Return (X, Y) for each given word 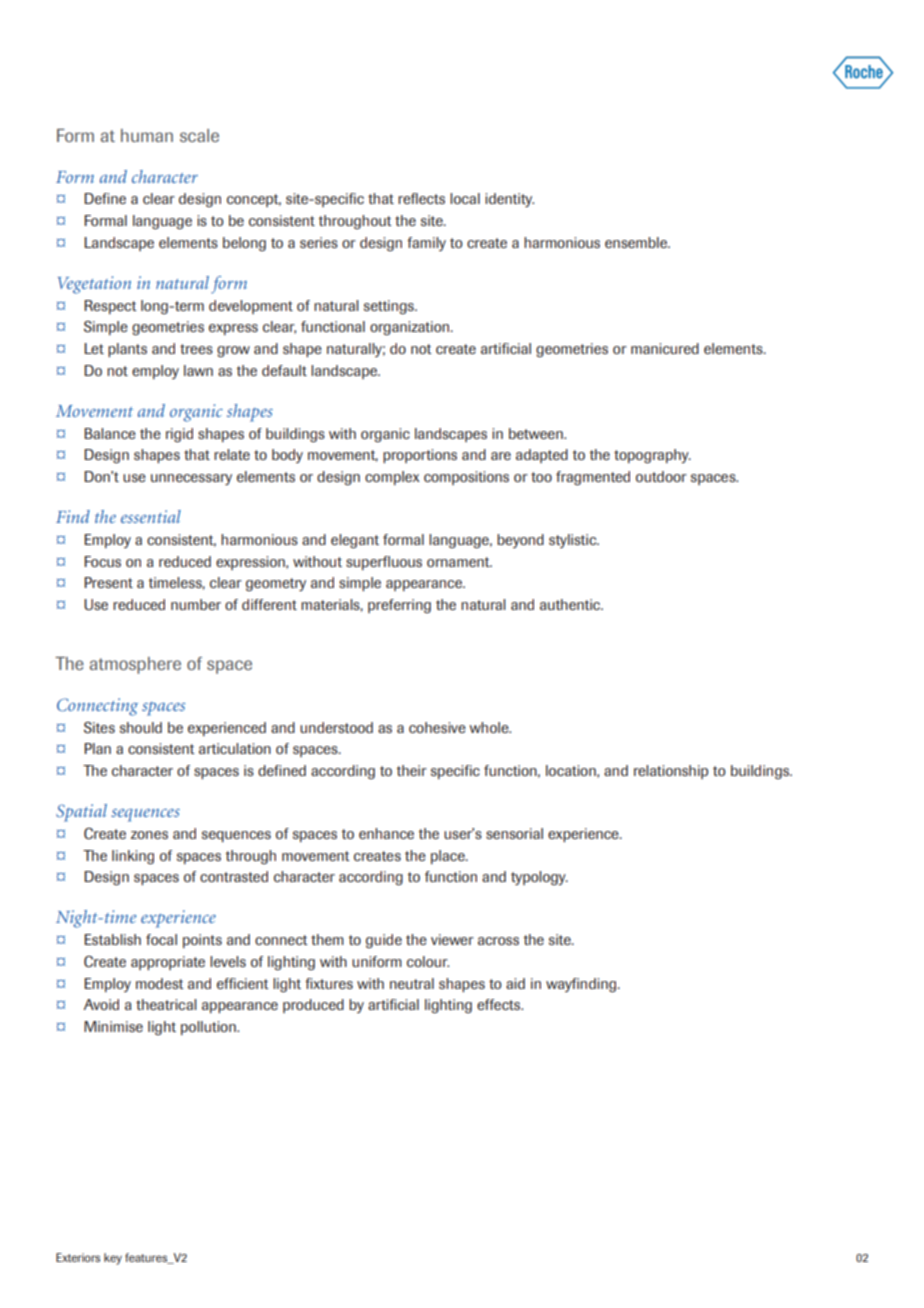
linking (133, 857)
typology (539, 878)
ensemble (637, 242)
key (113, 1259)
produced (313, 1006)
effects (500, 1004)
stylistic (574, 541)
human (147, 135)
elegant (355, 541)
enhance (386, 833)
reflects (421, 198)
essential (151, 516)
